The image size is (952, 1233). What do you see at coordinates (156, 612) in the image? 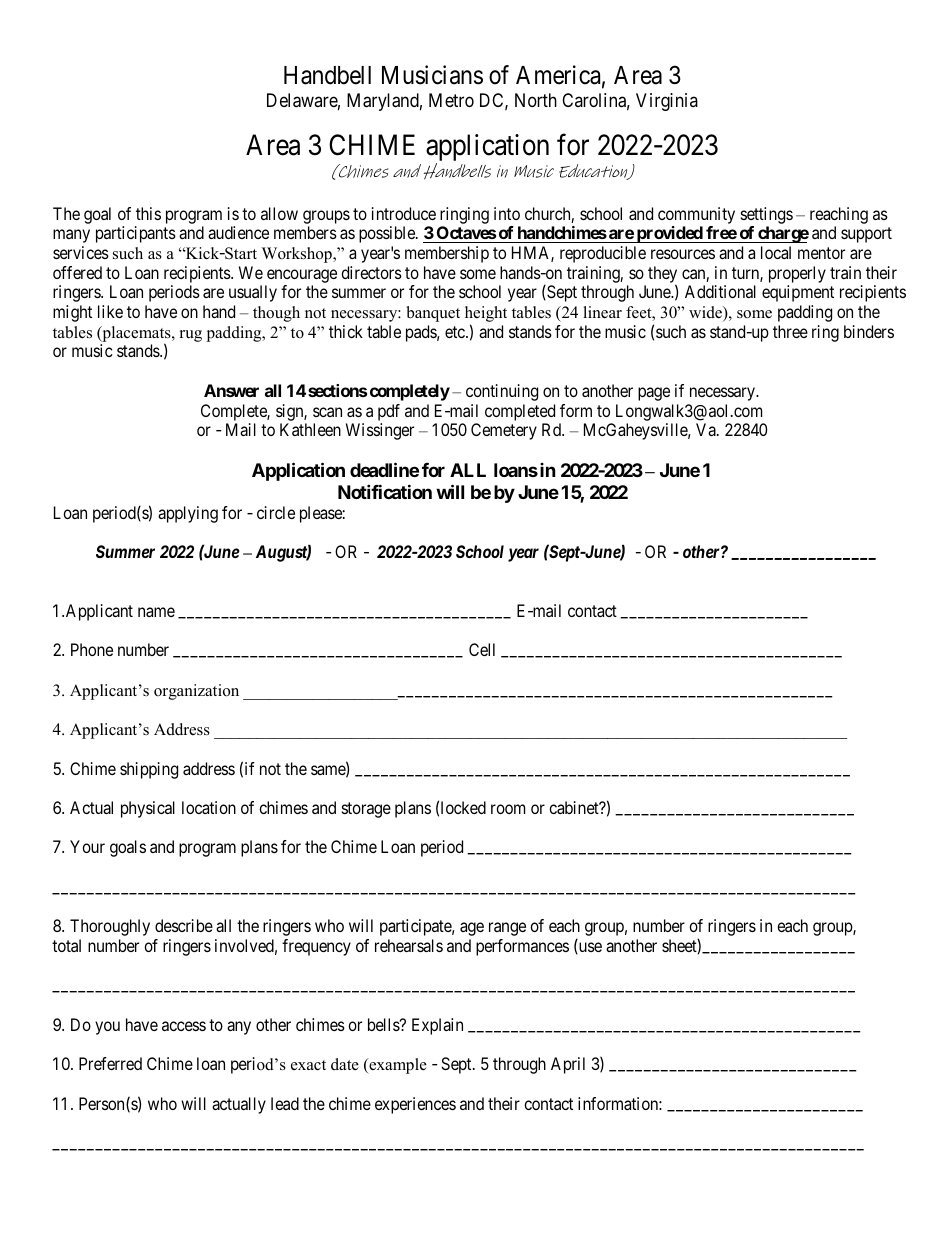
I see `name` at bounding box center [156, 612].
